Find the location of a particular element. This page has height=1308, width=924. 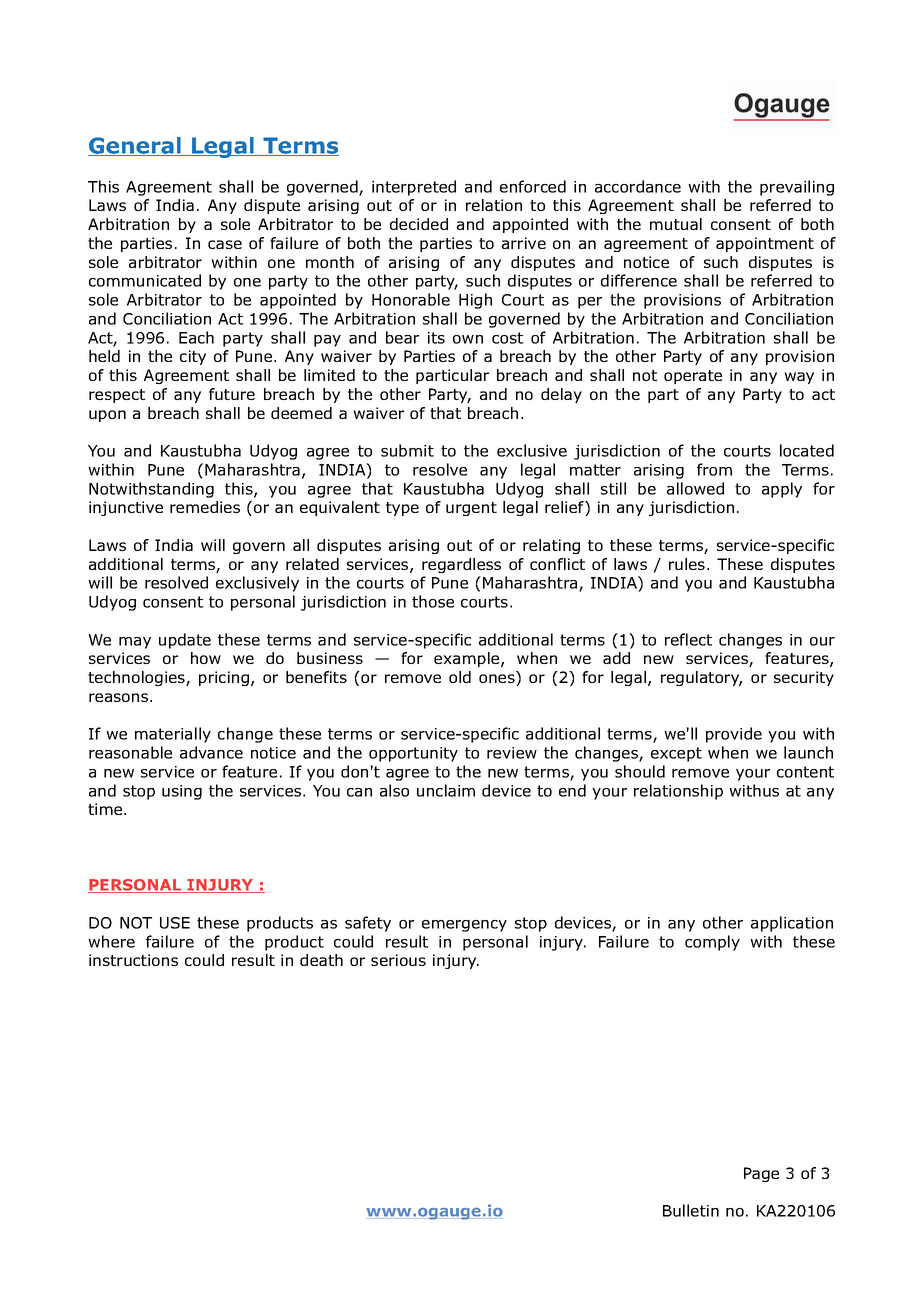

General is located at coordinates (136, 146).
